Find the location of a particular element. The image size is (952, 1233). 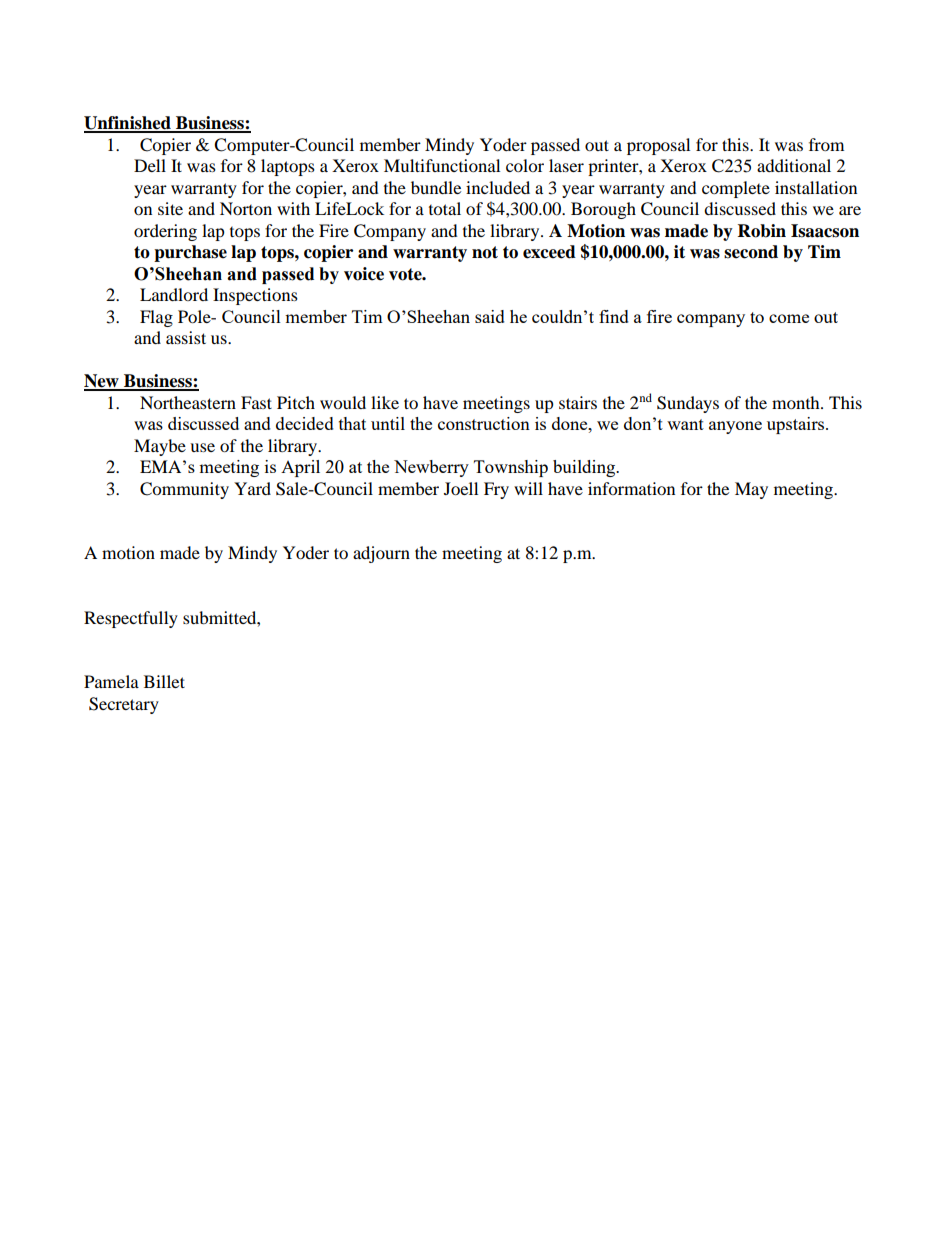

Multifunctional is located at coordinates (442, 165).
